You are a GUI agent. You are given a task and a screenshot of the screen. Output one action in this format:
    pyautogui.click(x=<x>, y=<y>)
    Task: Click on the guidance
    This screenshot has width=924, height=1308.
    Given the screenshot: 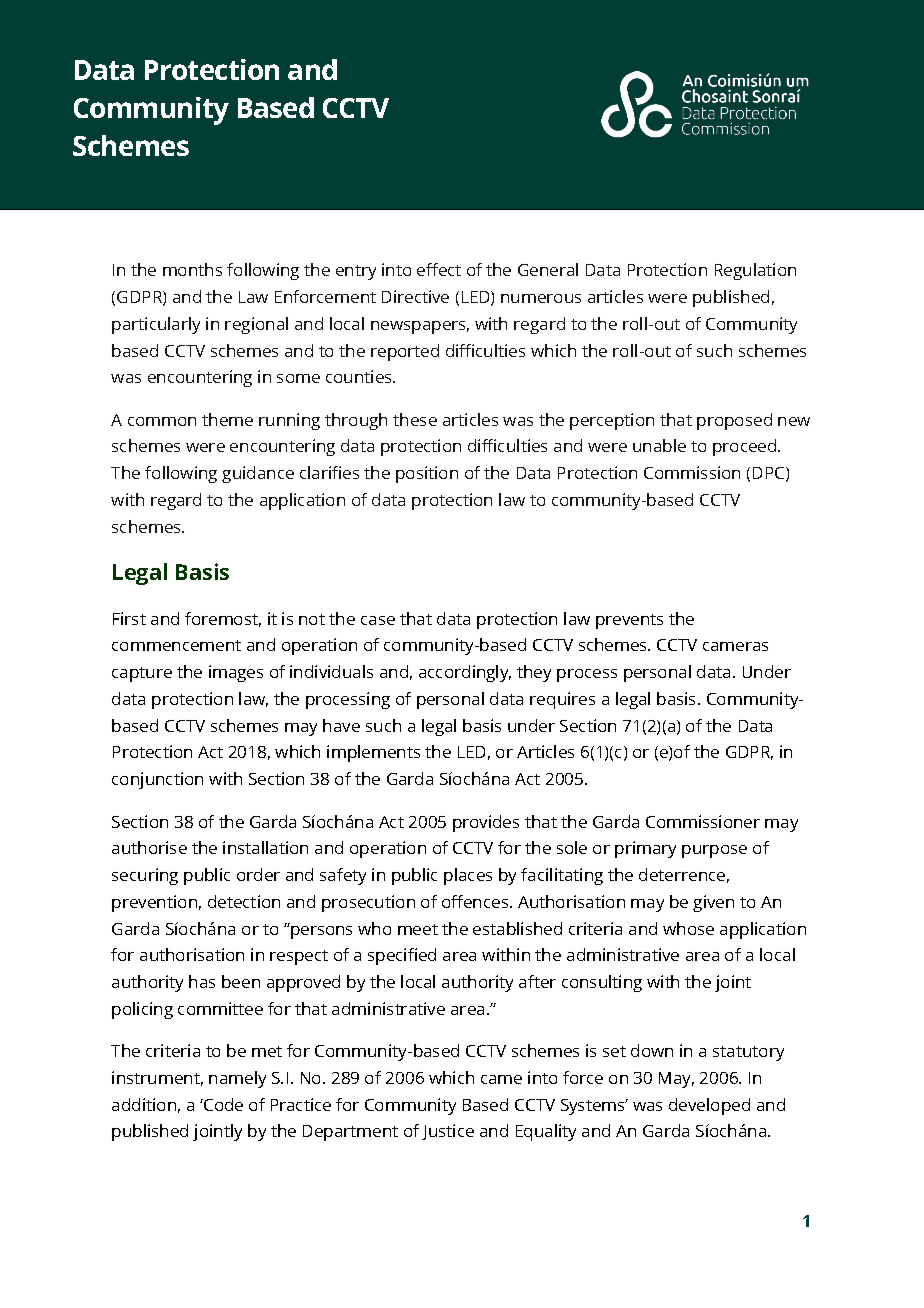 What is the action you would take?
    pyautogui.click(x=258, y=474)
